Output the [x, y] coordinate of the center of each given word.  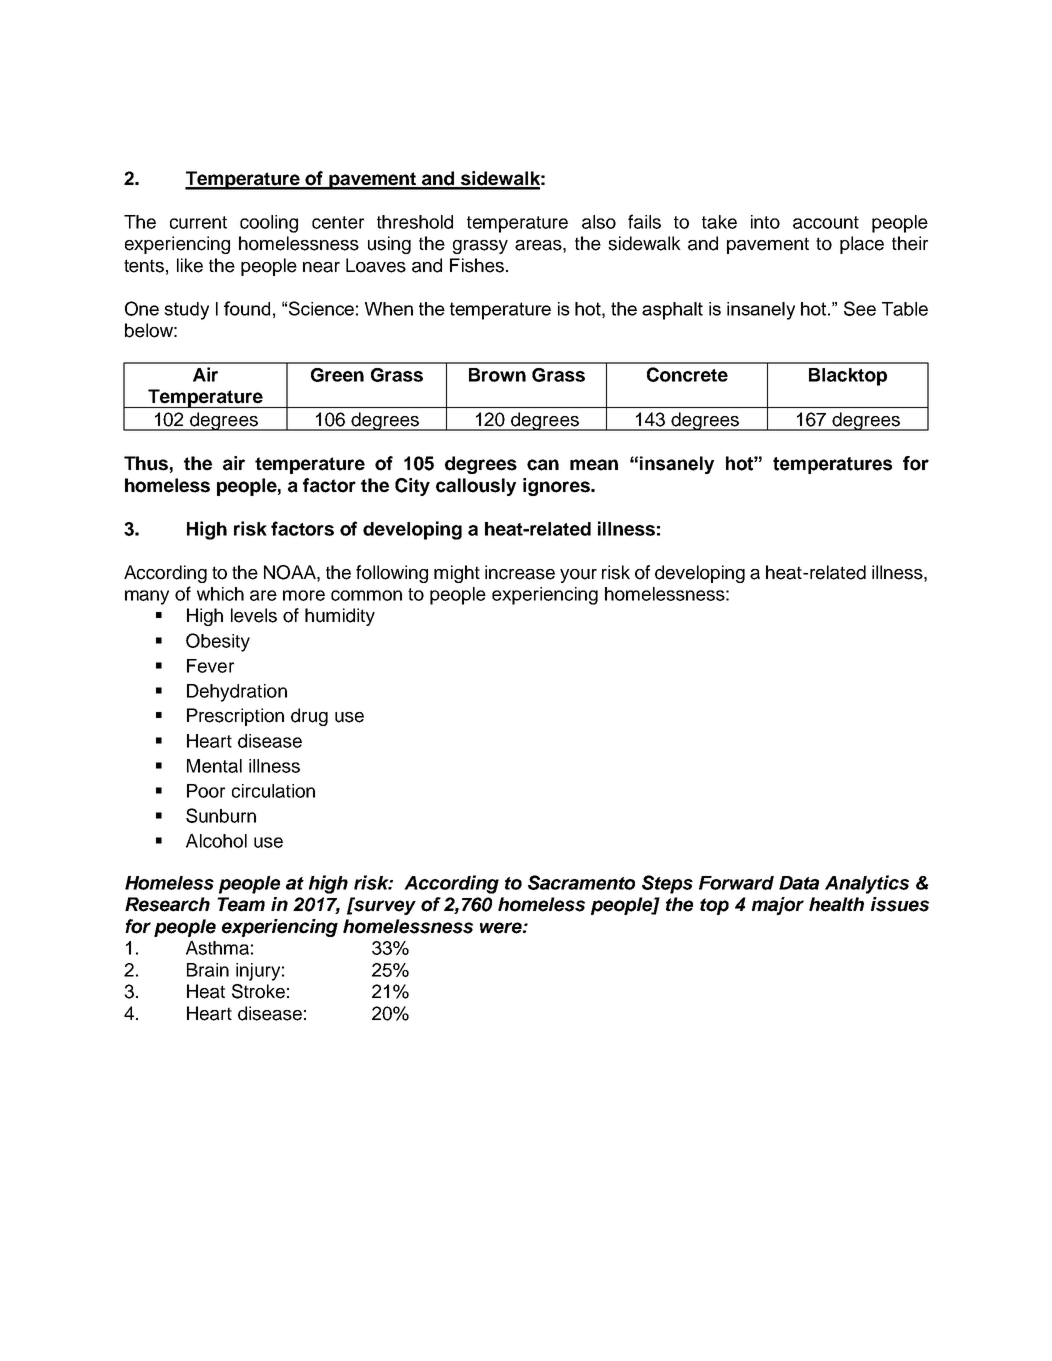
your [578, 576]
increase [520, 572]
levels [254, 615]
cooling [269, 224]
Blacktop [848, 377]
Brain [208, 970]
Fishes [477, 265]
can [543, 465]
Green [337, 375]
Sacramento [581, 882]
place [862, 245]
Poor [206, 791]
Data [799, 883]
